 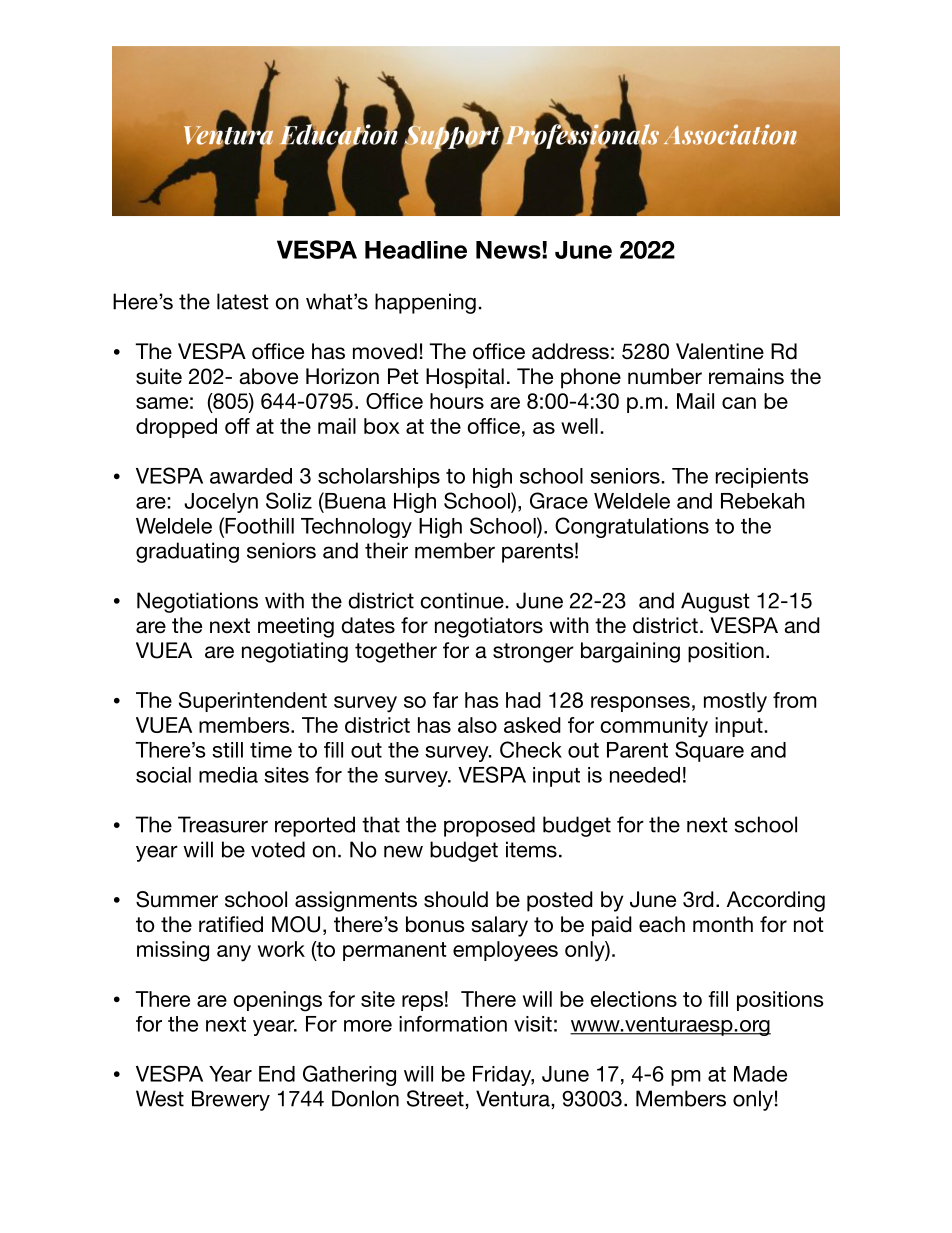 I want to click on Square, so click(x=709, y=751).
